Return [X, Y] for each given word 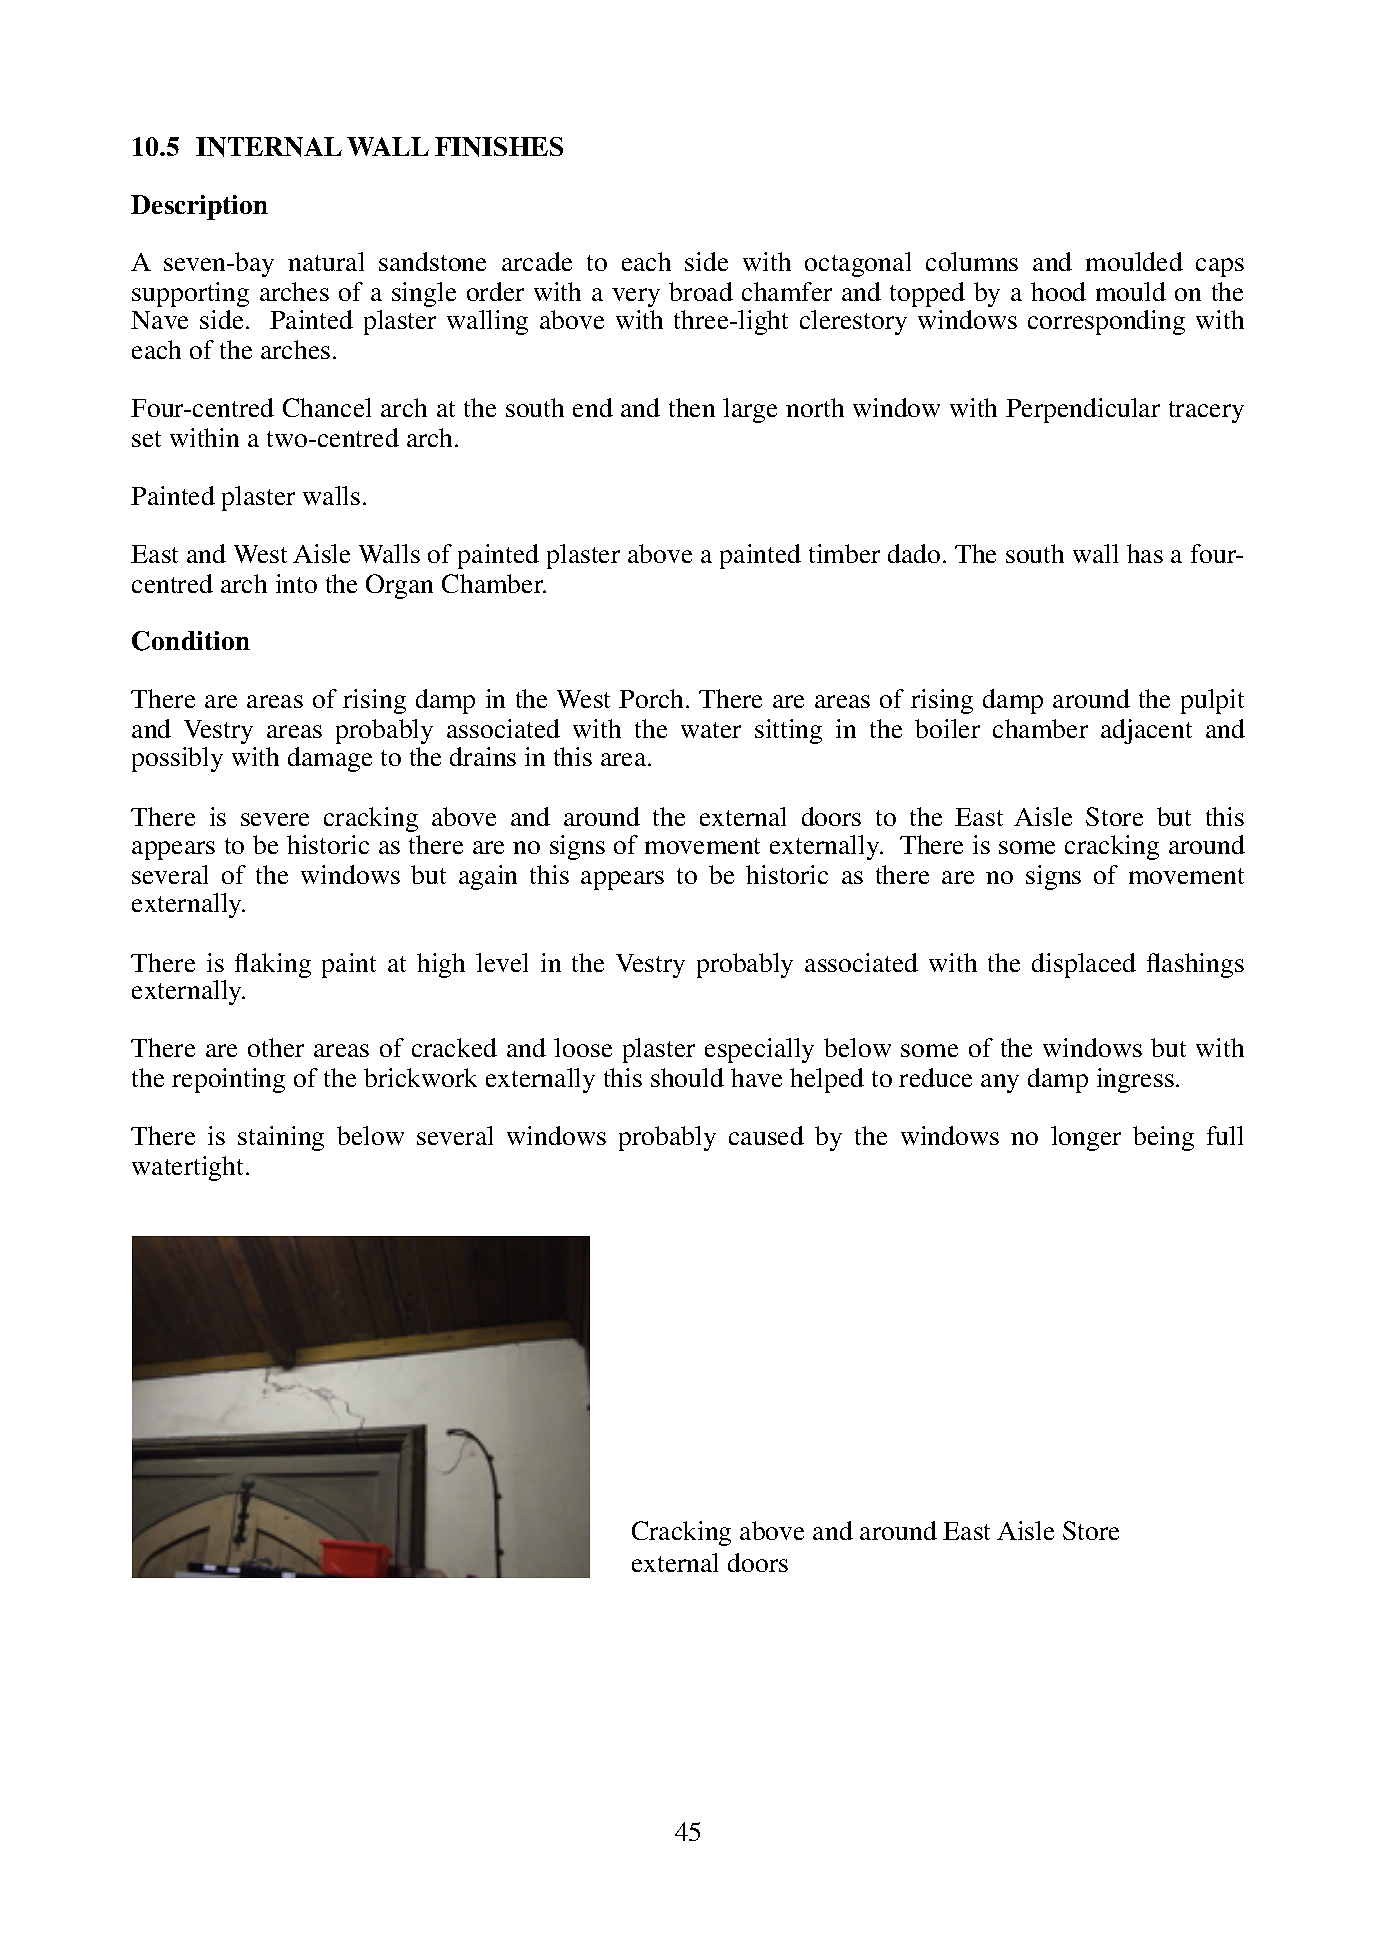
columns [972, 261]
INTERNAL [269, 147]
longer [1086, 1138]
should [687, 1077]
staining [281, 1138]
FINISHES [499, 147]
